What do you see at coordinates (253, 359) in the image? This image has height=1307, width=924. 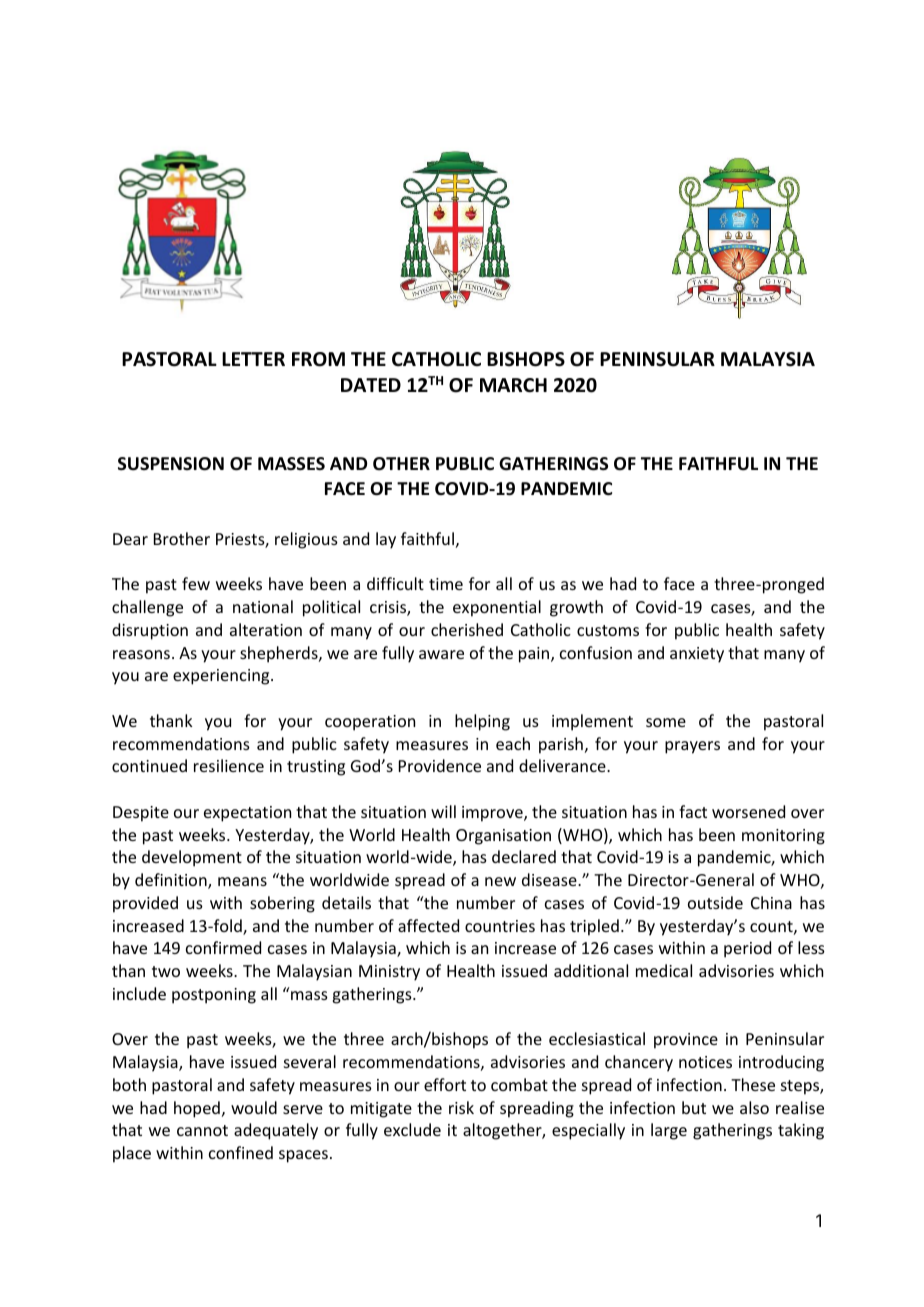 I see `LETTER` at bounding box center [253, 359].
